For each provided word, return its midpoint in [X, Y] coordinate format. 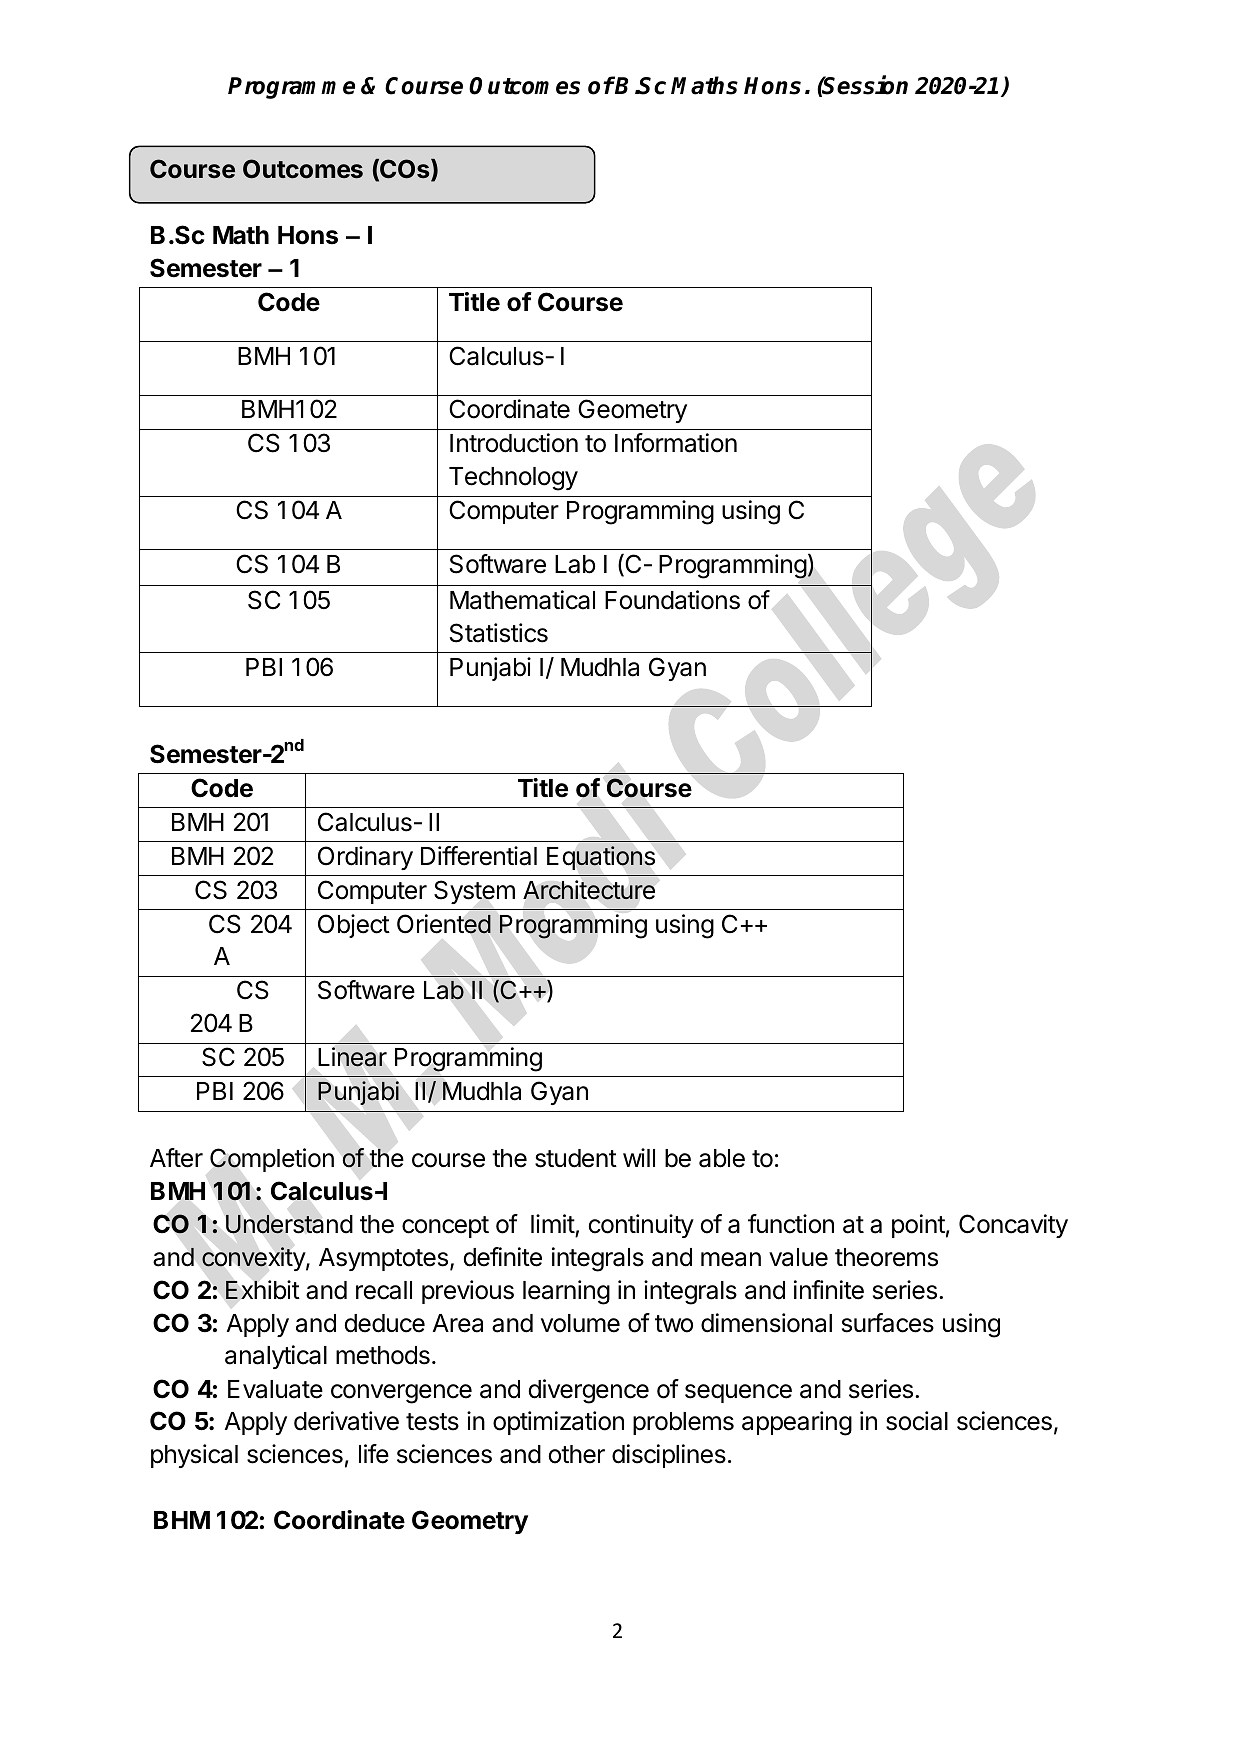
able [722, 1158]
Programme [291, 88]
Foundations [672, 600]
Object [354, 926]
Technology [513, 479]
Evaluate [275, 1389]
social [917, 1421]
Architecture [589, 890]
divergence [589, 1391]
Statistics [499, 633]
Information [676, 443]
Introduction [514, 443]
